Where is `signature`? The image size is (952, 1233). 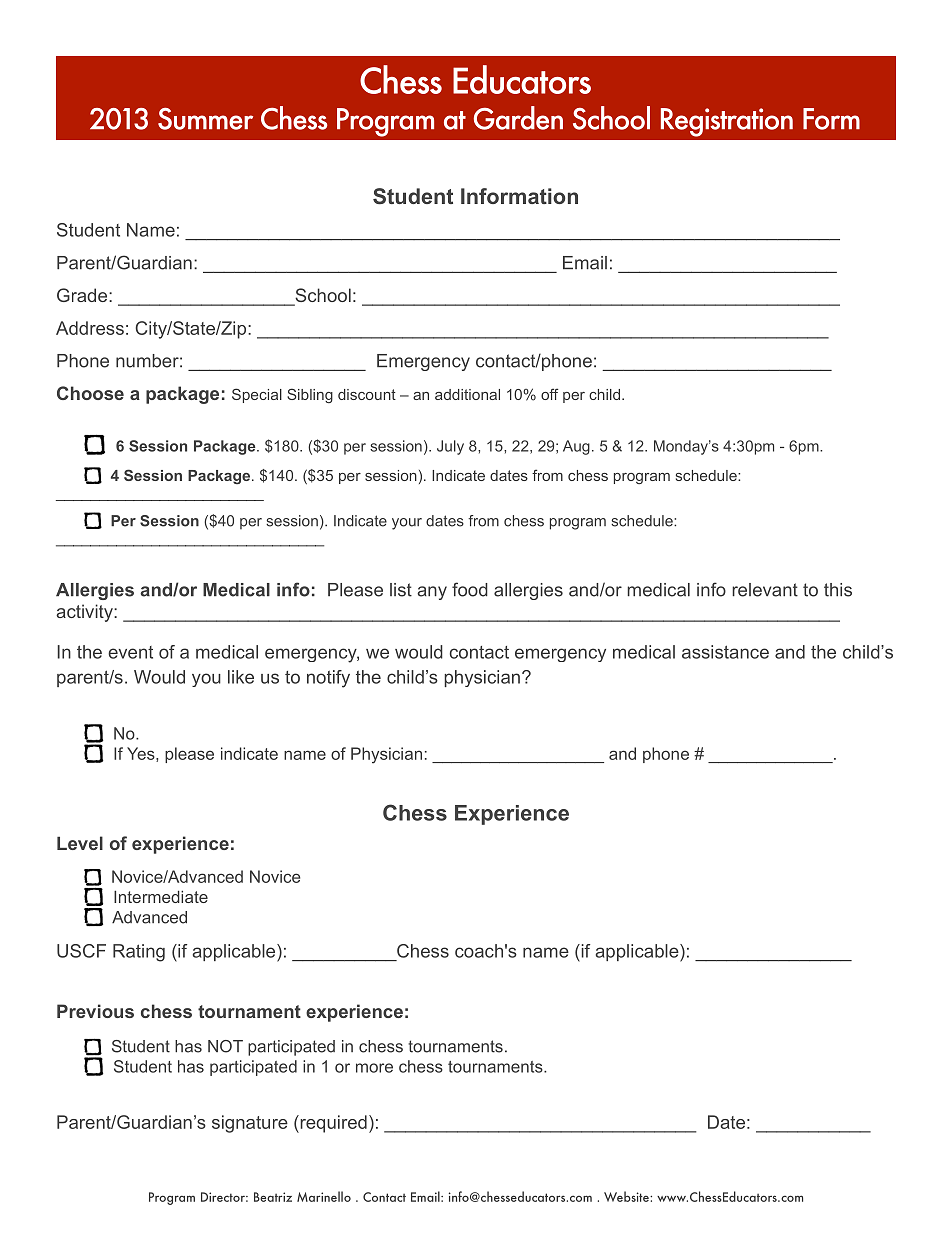
signature is located at coordinates (250, 1124).
